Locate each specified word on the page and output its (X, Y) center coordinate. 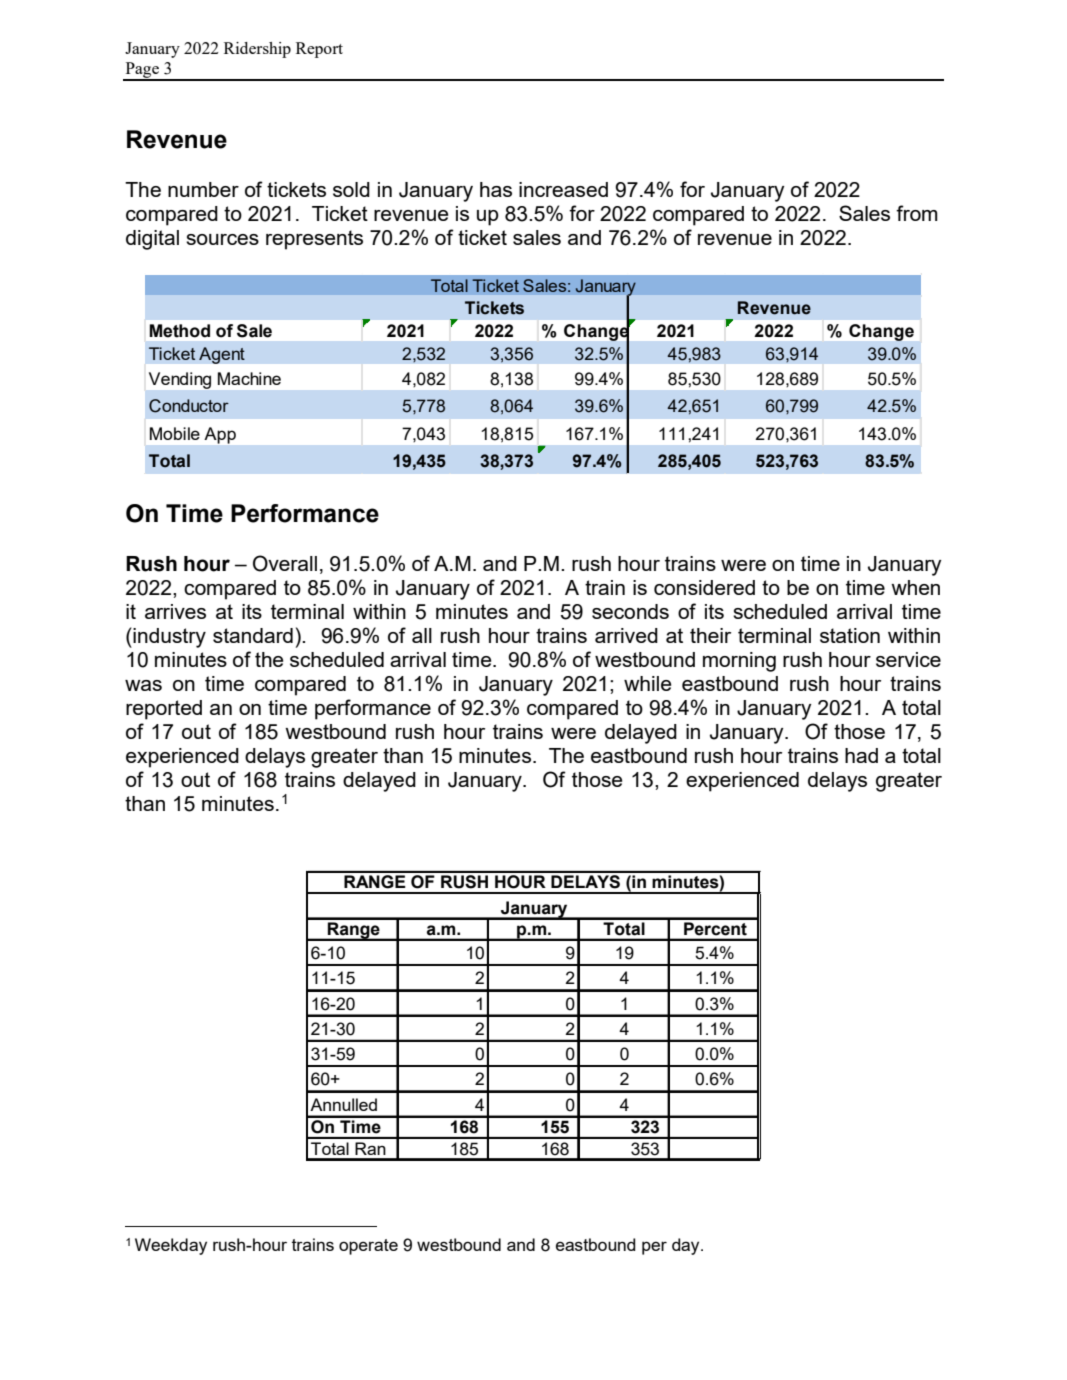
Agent (222, 355)
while (647, 683)
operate (368, 1247)
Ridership (257, 50)
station (850, 635)
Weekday (171, 1246)
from (917, 213)
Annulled (343, 1104)
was (143, 685)
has (496, 189)
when (915, 587)
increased (563, 189)
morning (739, 662)
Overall (285, 563)
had (861, 755)
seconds (630, 611)
